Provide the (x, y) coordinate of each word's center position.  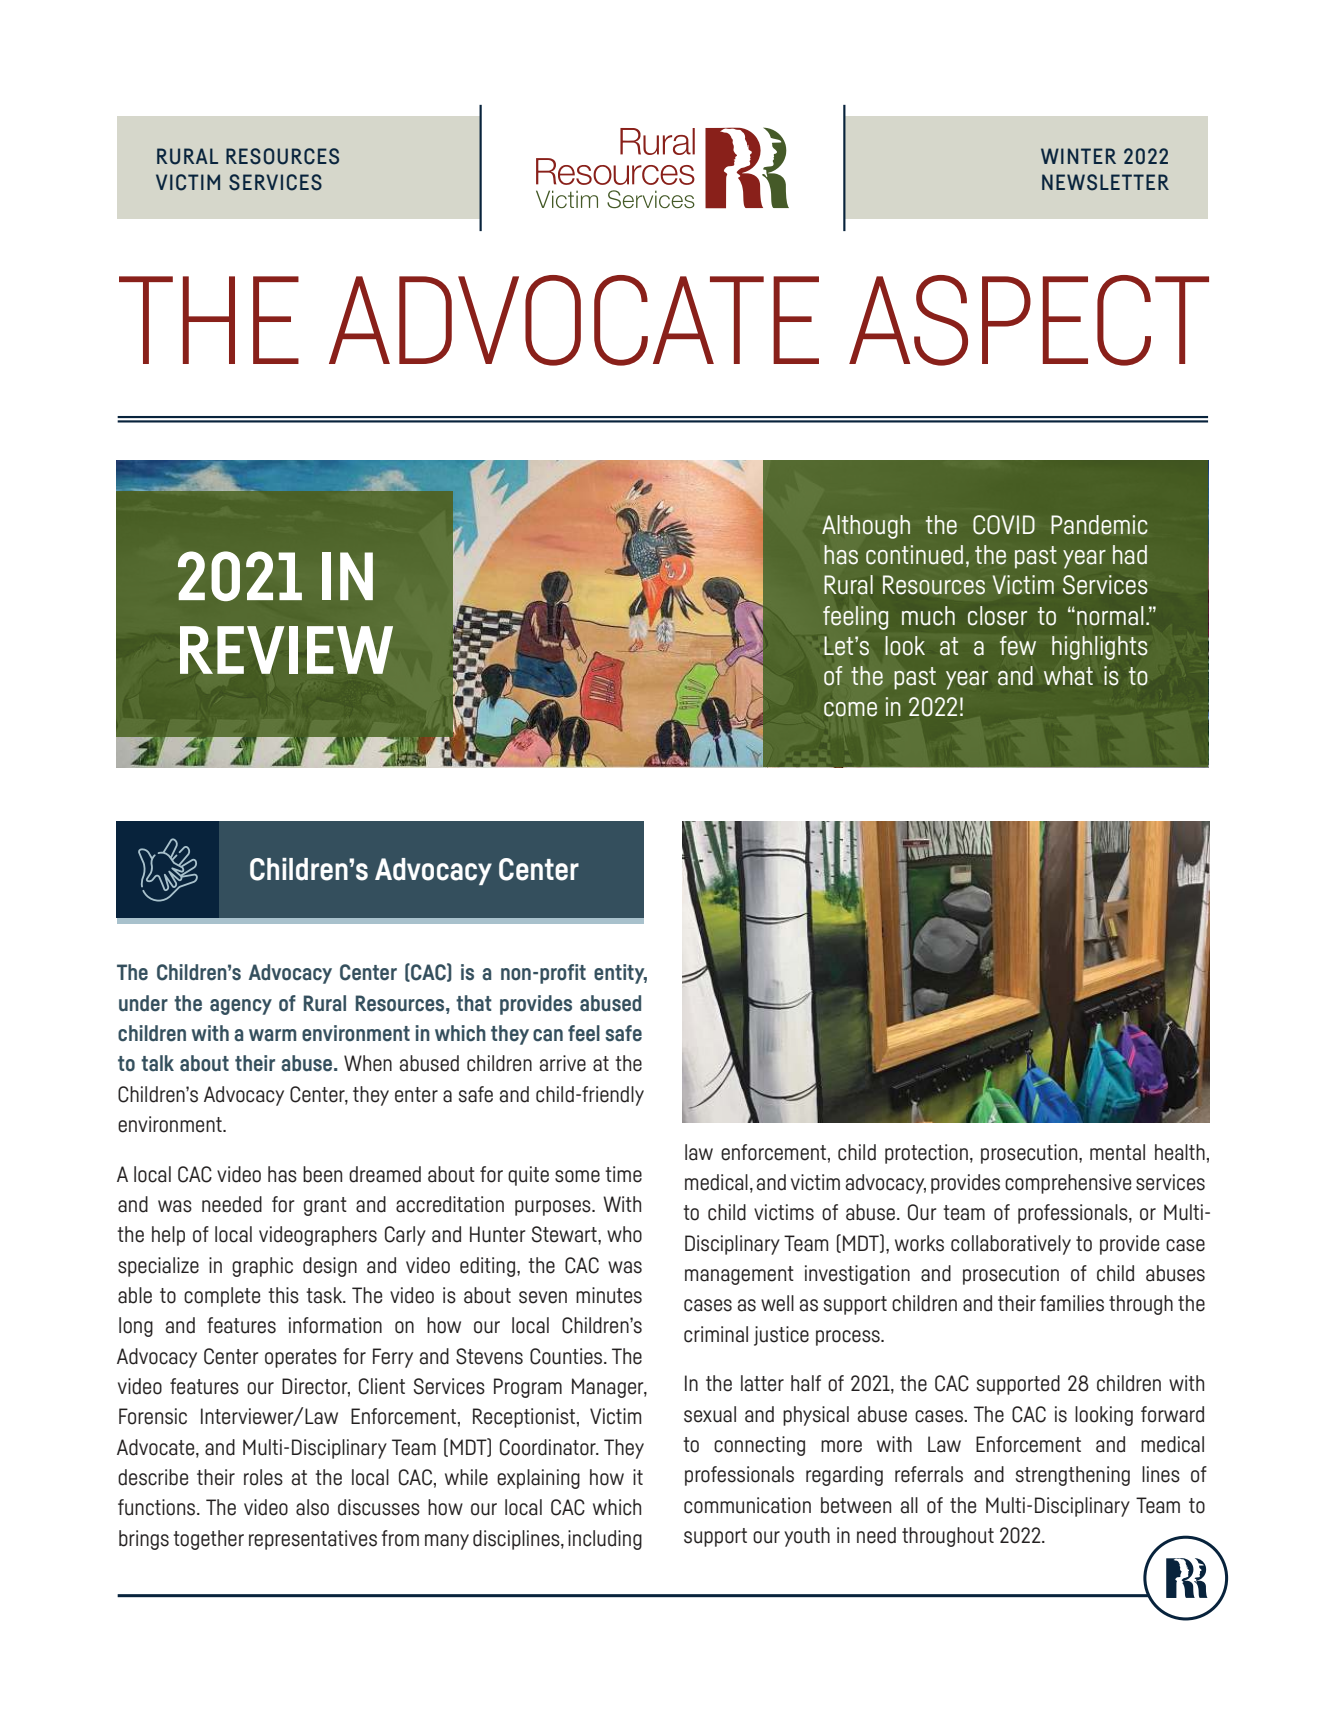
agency (241, 1007)
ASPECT (1029, 320)
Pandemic (1099, 525)
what (1068, 676)
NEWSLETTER (1105, 182)
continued (914, 555)
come (850, 709)
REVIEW (286, 650)
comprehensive (1068, 1184)
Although (866, 527)
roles (263, 1477)
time (623, 1174)
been (322, 1174)
